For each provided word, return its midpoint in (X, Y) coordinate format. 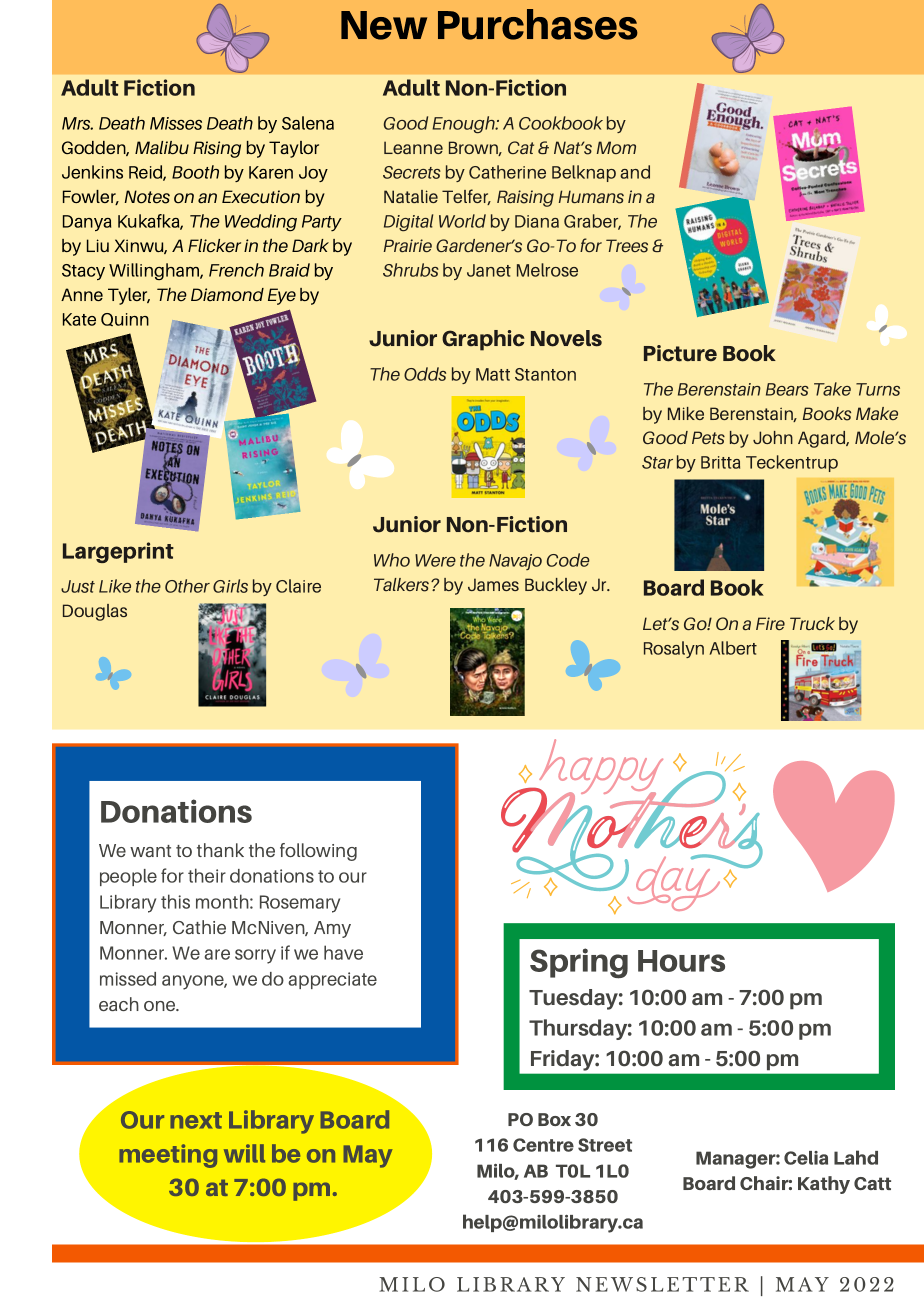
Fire (770, 623)
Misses (176, 123)
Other (187, 586)
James (493, 584)
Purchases (538, 24)
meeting (168, 1156)
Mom (616, 147)
